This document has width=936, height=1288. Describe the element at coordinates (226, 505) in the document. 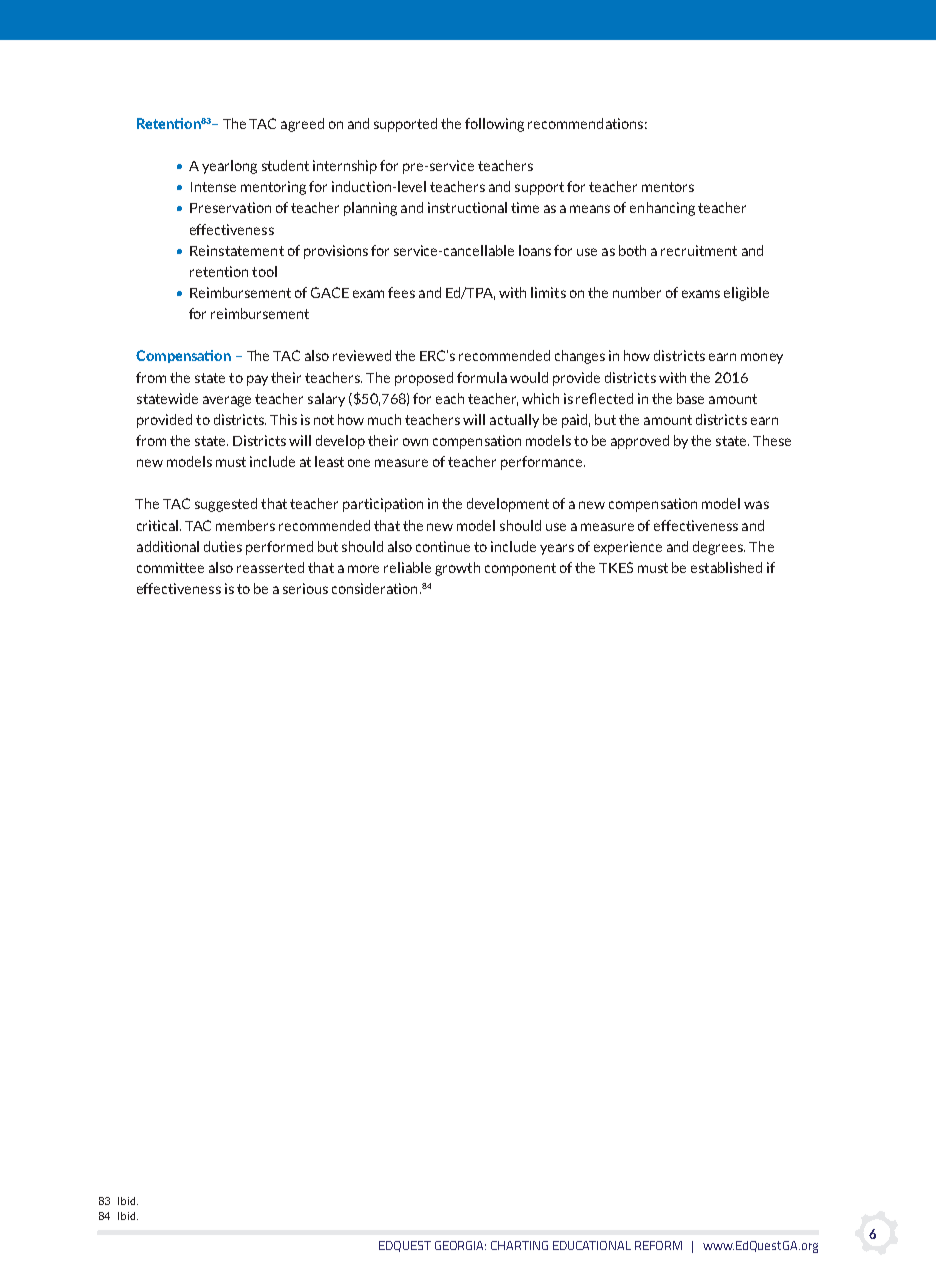

I see `suggested` at that location.
